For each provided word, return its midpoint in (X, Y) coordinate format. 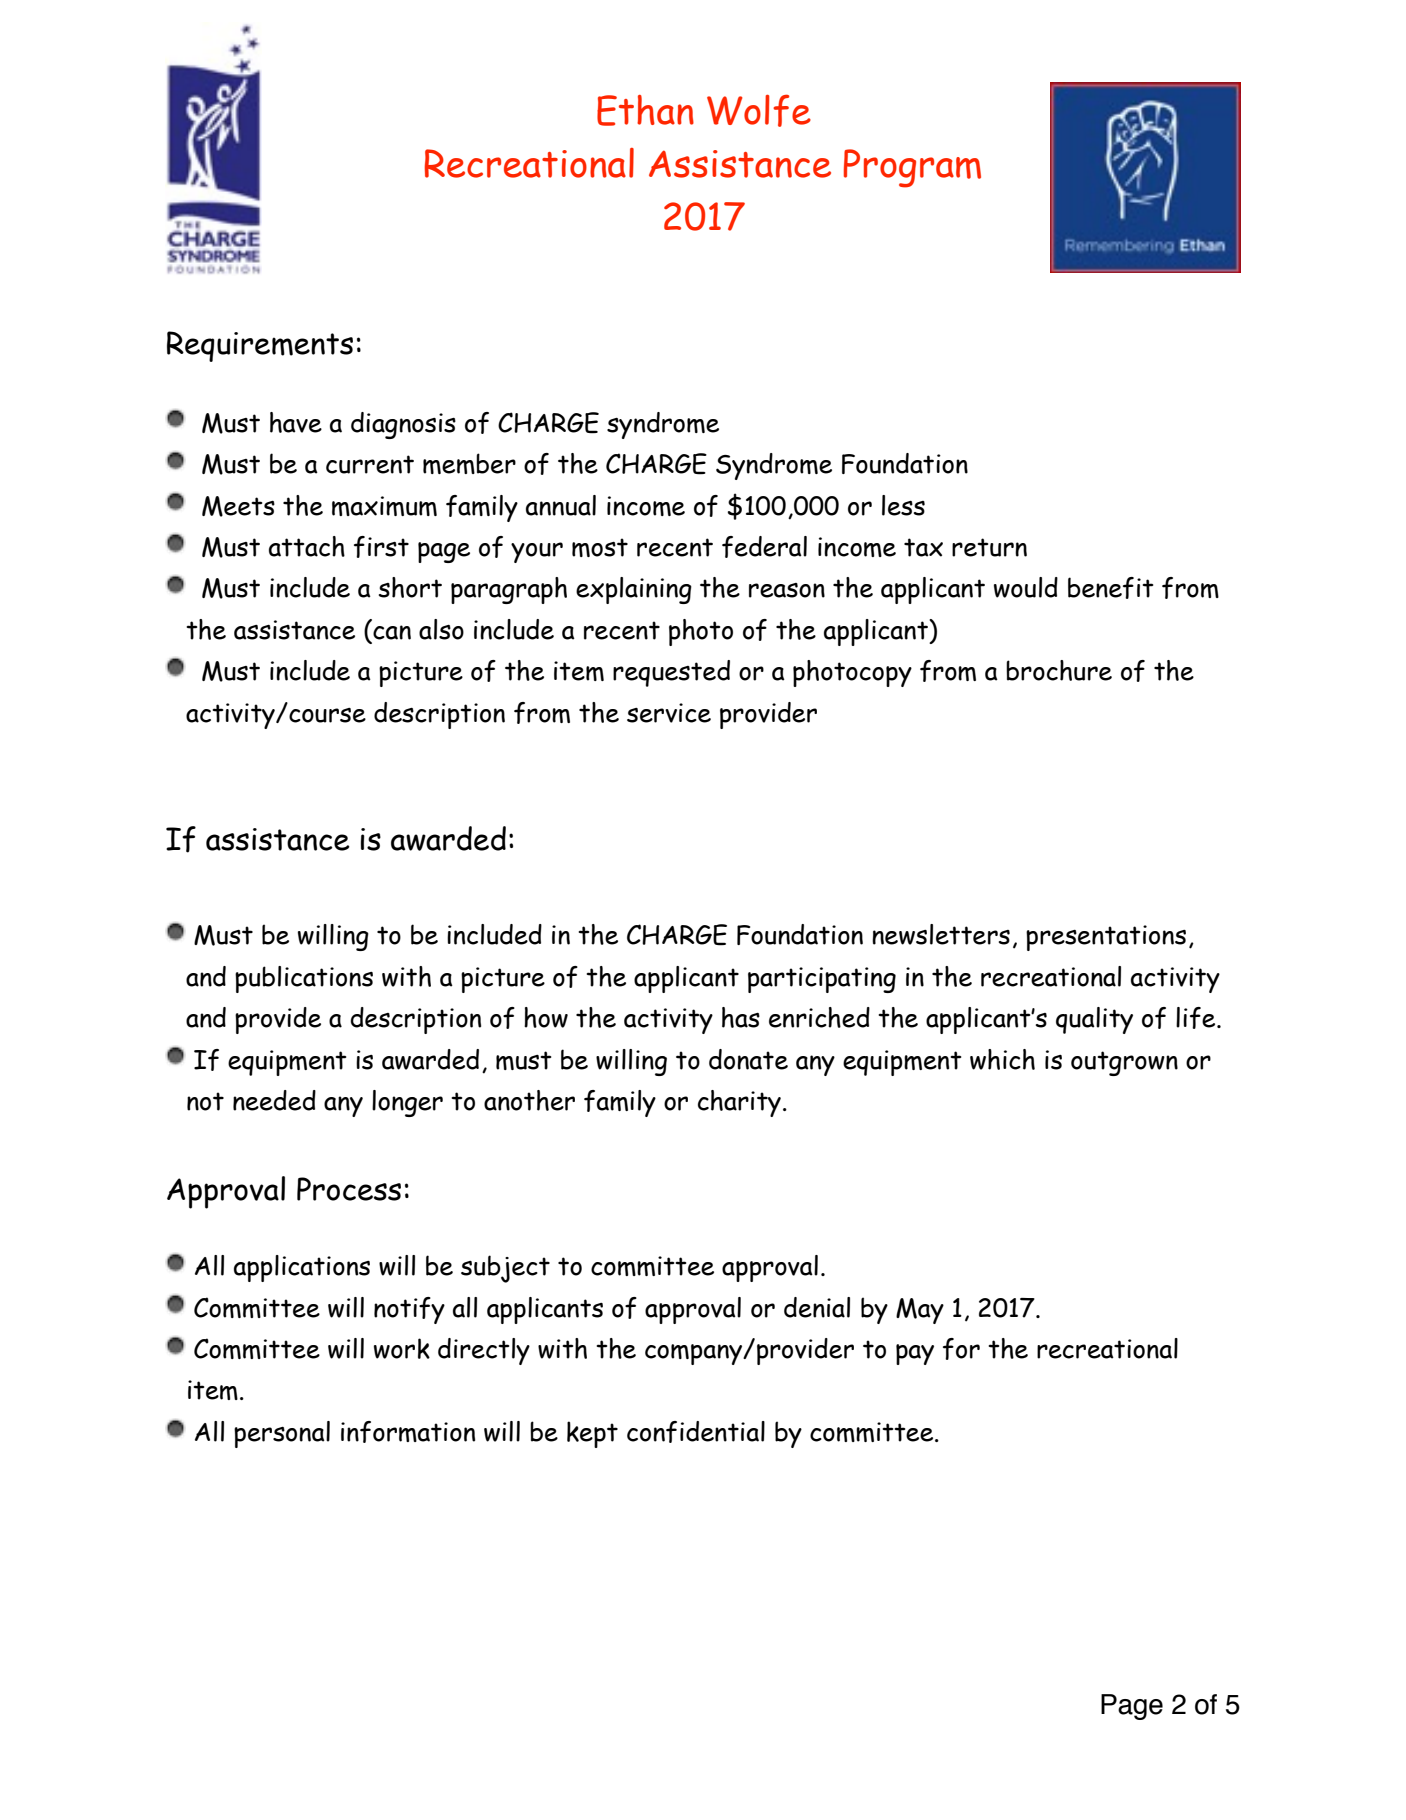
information (408, 1432)
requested (671, 673)
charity (739, 1103)
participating (822, 980)
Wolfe (759, 110)
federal (764, 547)
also (441, 629)
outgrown (1124, 1063)
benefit (1110, 588)
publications (304, 979)
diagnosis (403, 425)
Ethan (645, 110)
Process (349, 1189)
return (989, 547)
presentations (1106, 938)
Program (912, 168)
